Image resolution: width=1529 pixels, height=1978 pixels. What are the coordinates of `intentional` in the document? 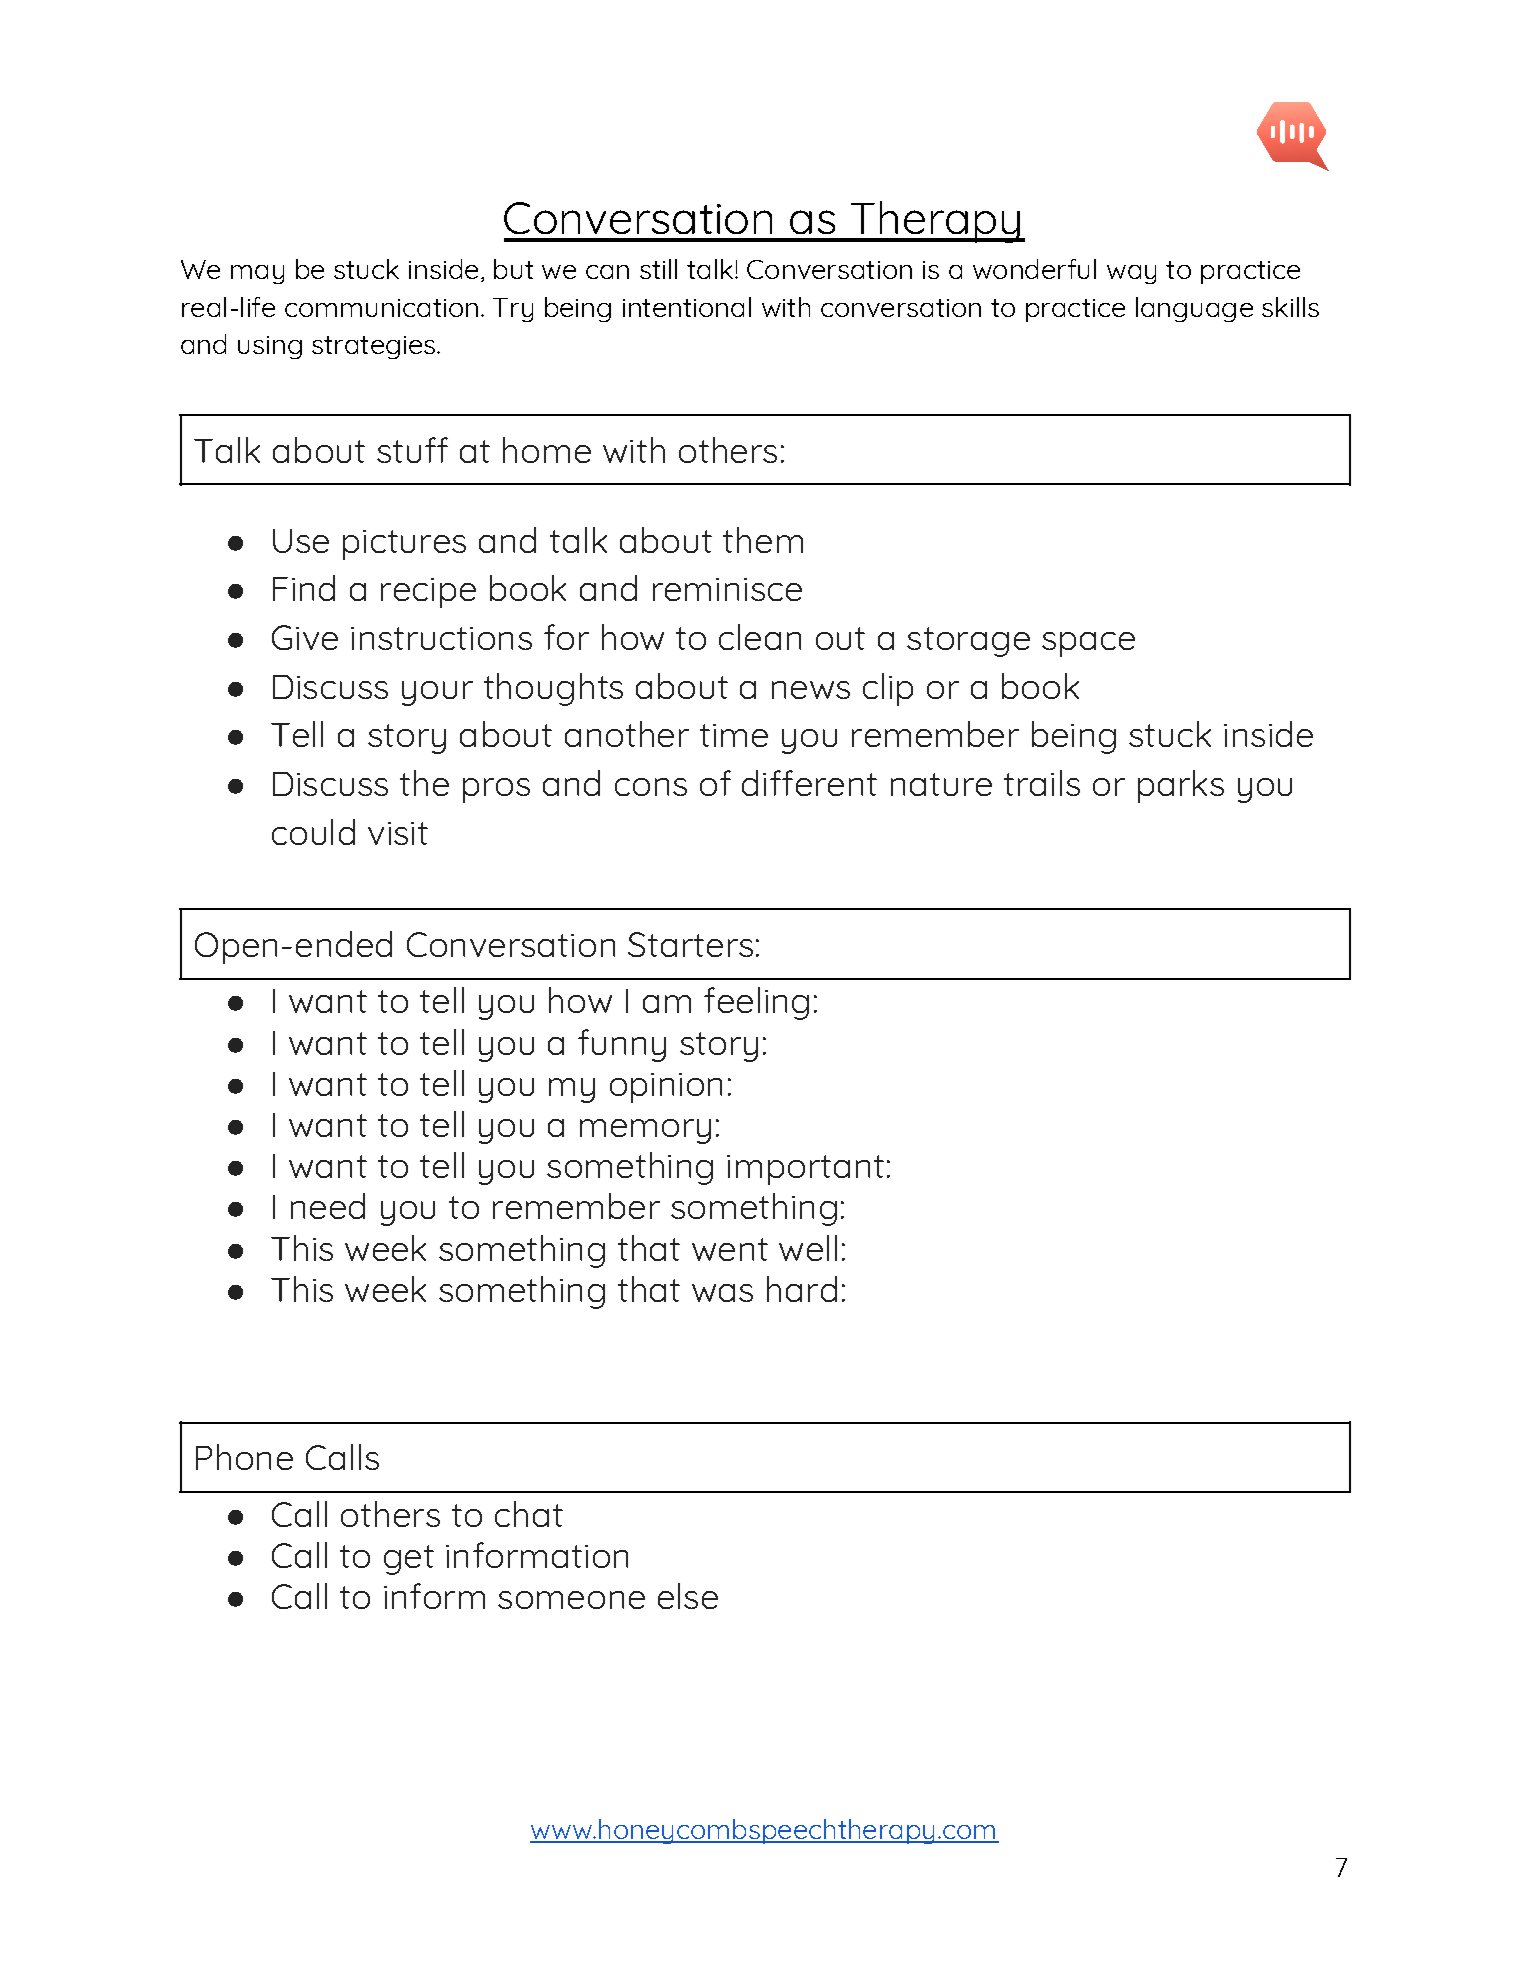 It's located at (687, 307).
